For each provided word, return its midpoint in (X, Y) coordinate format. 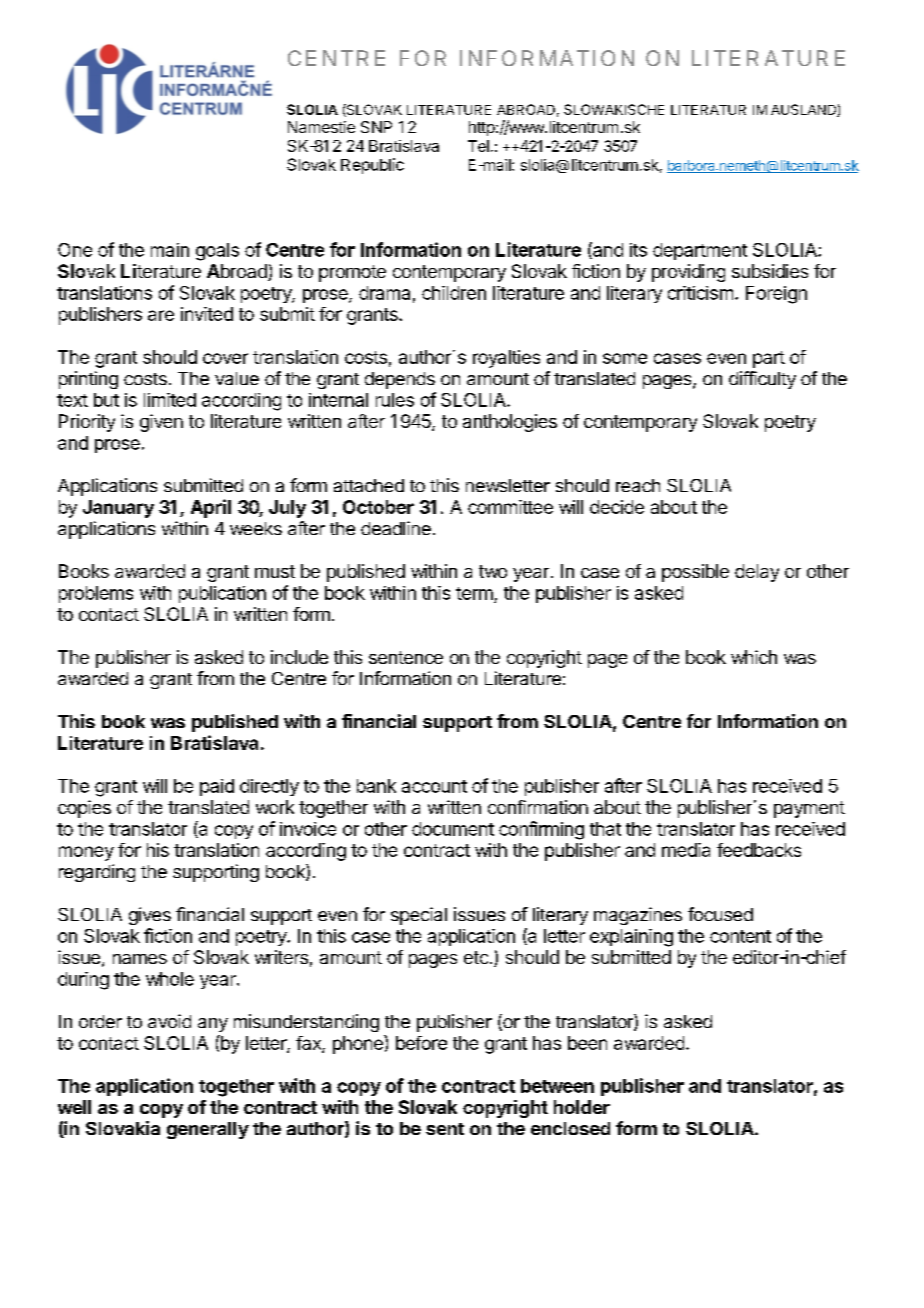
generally (208, 1130)
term (474, 593)
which (754, 657)
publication (222, 594)
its (638, 250)
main (170, 250)
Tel (478, 146)
